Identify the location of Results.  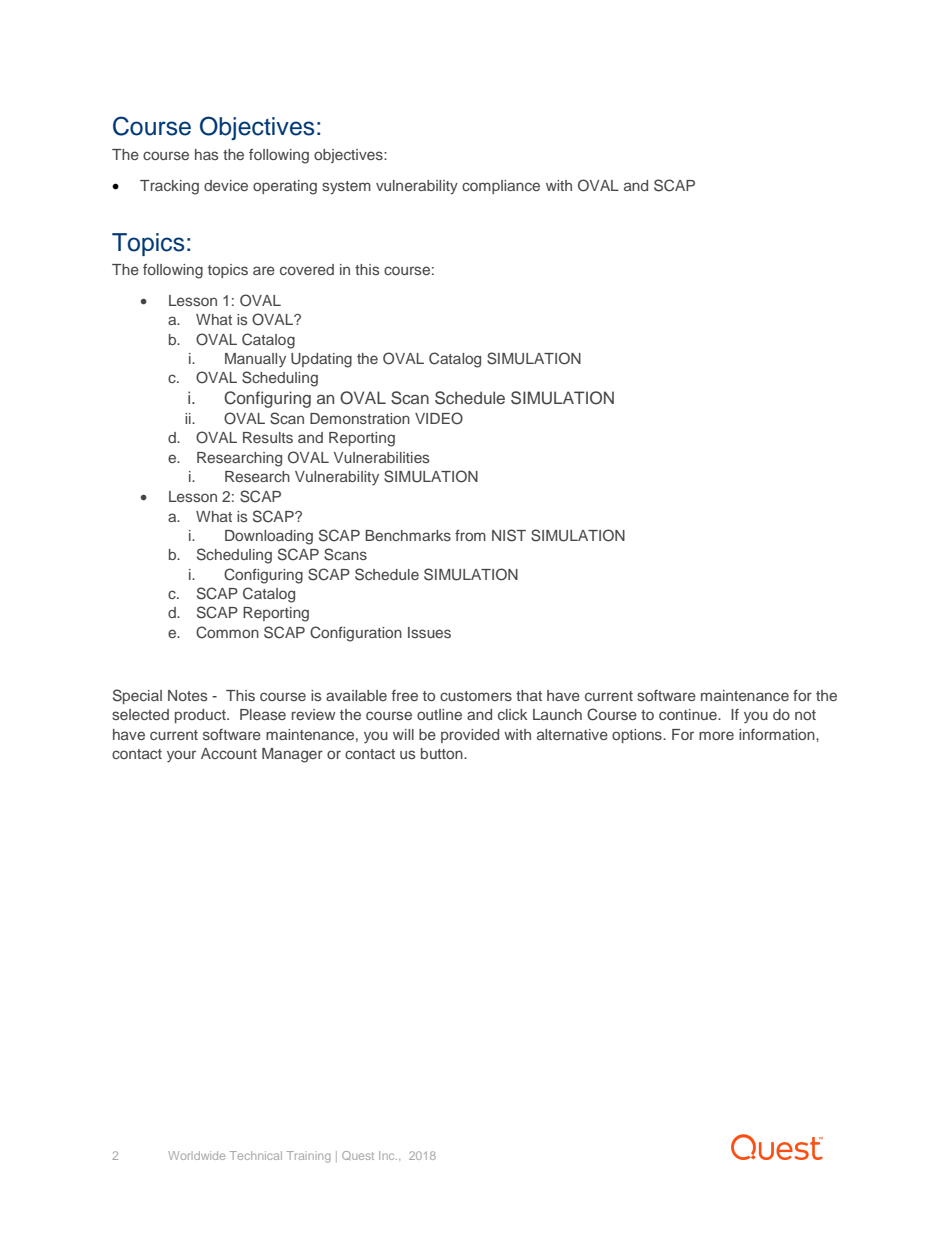
(268, 437).
